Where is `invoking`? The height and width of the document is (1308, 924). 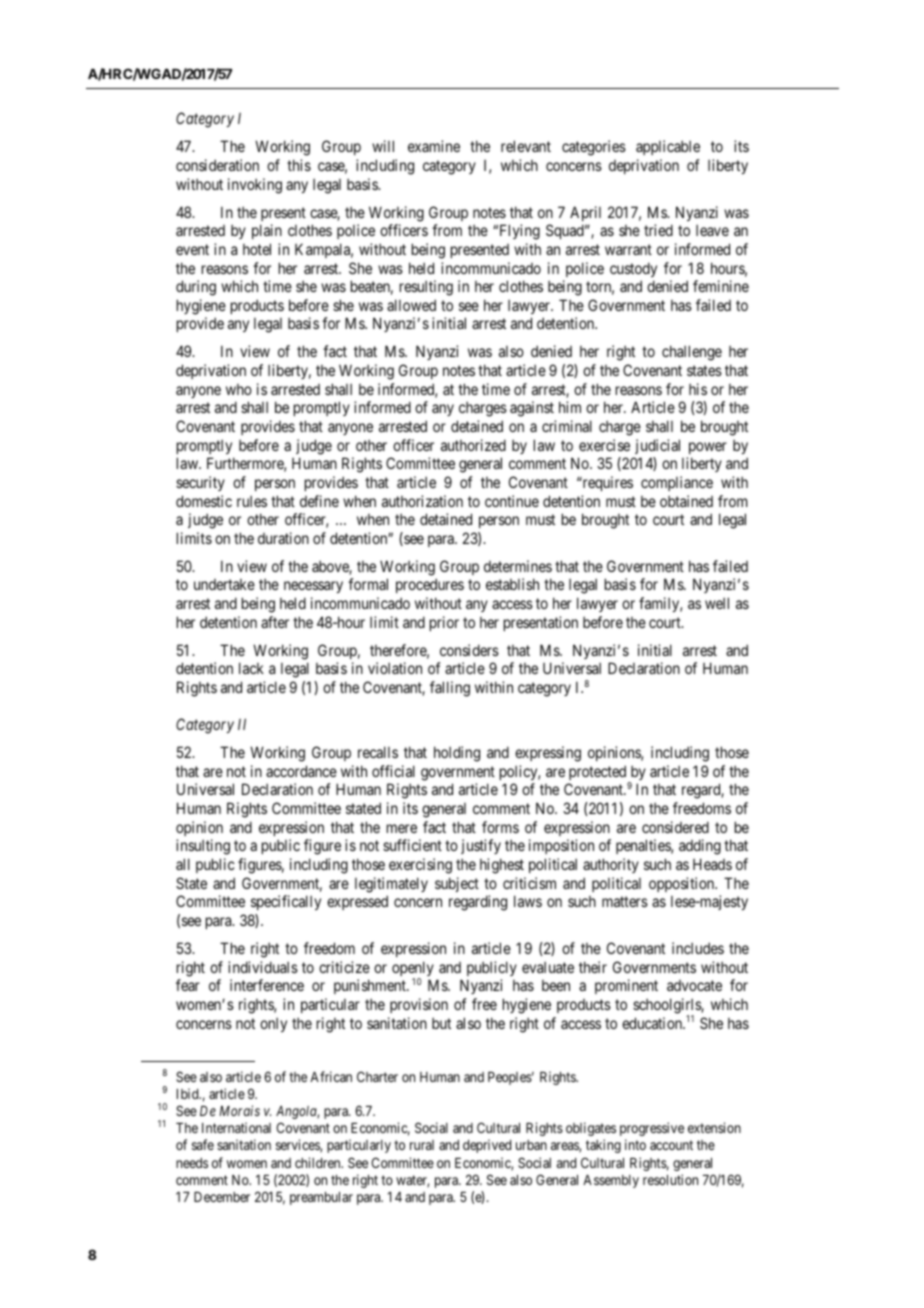 invoking is located at coordinates (255, 186).
